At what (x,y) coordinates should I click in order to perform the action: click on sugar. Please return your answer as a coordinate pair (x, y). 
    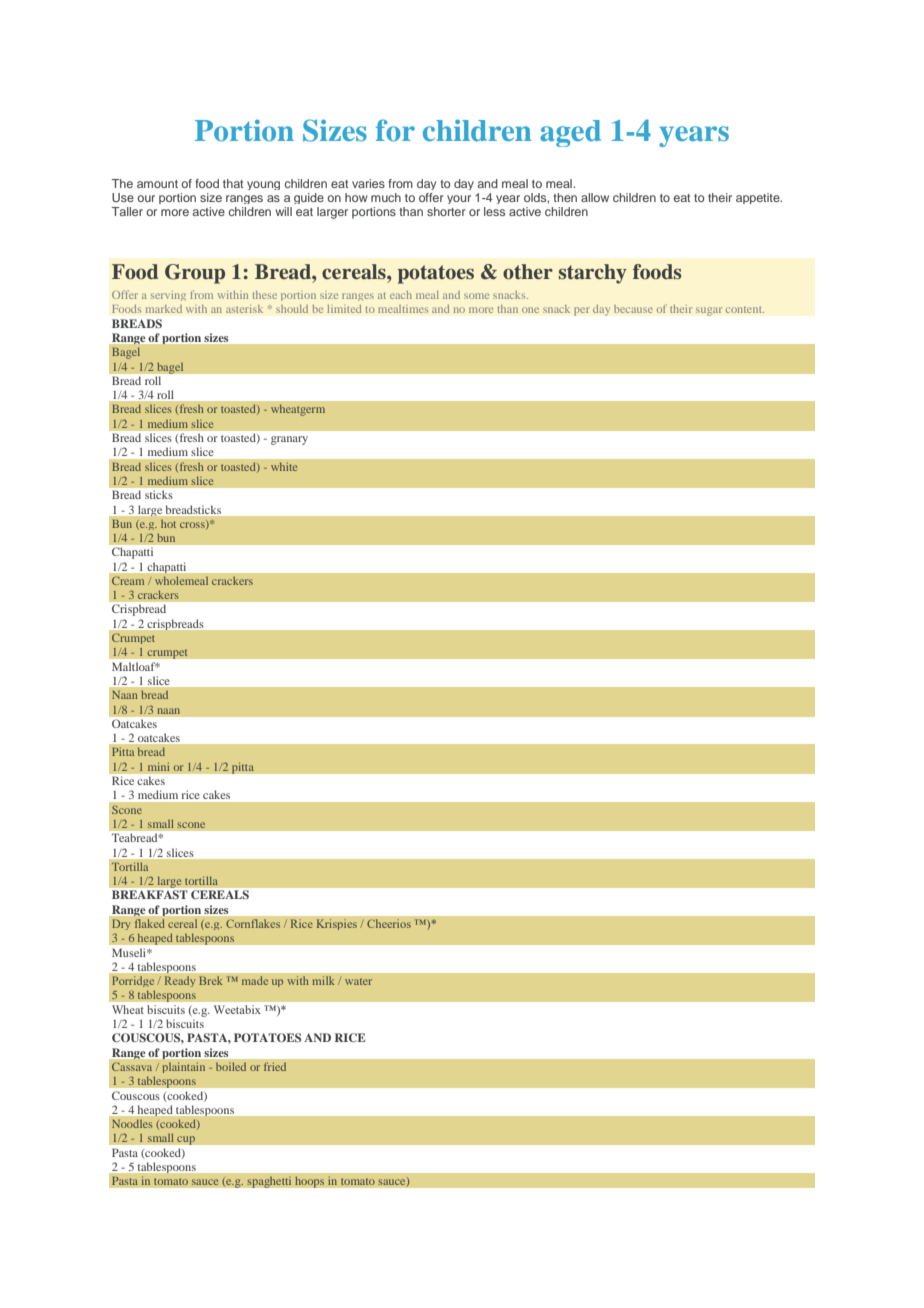
    Looking at the image, I should click on (709, 311).
